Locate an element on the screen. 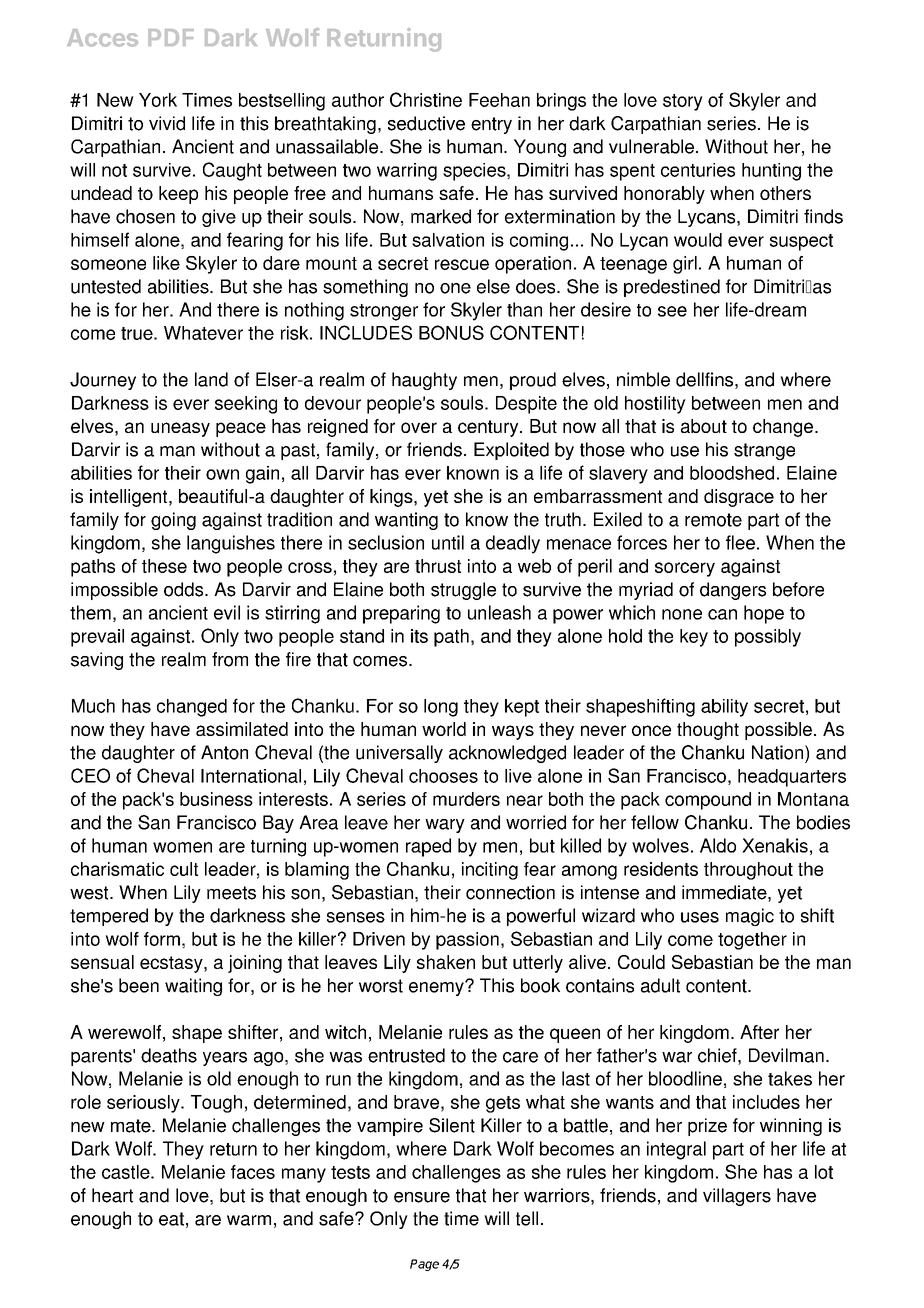  Aldo is located at coordinates (718, 845).
